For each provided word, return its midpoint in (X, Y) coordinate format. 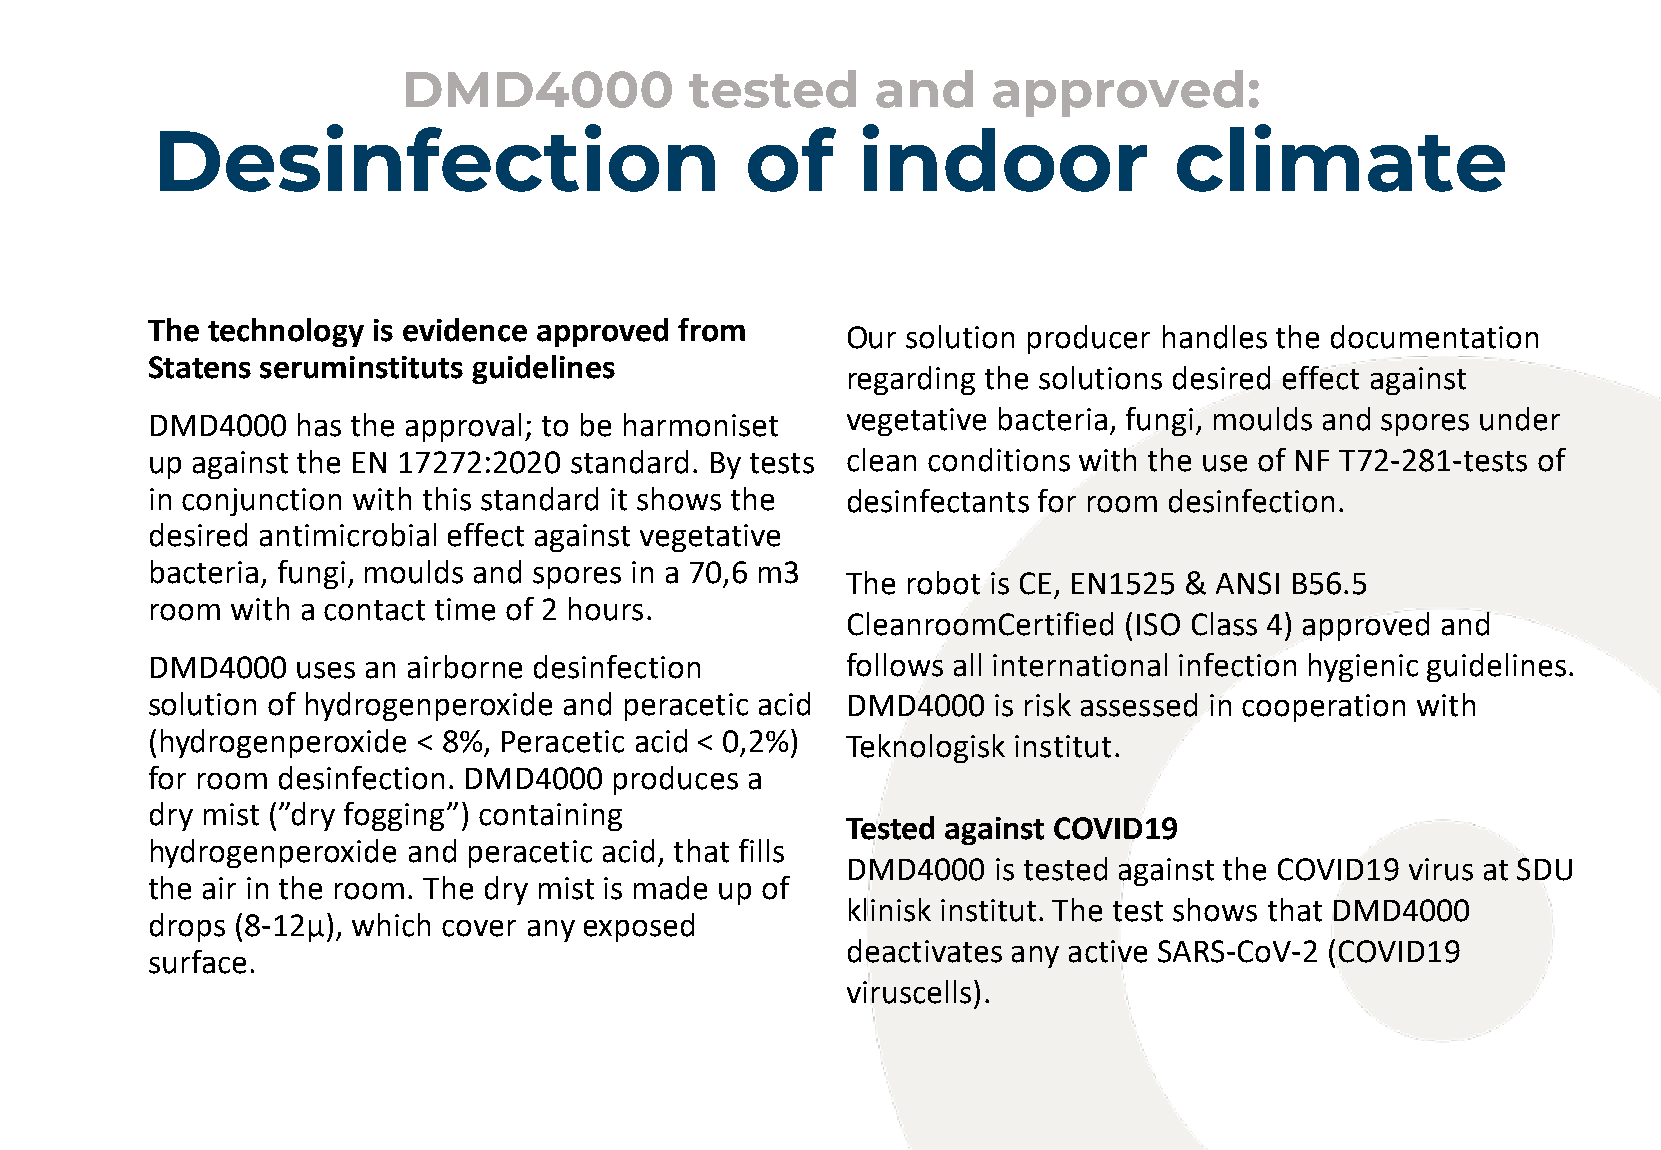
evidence (465, 330)
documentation (1434, 337)
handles (1215, 337)
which (391, 925)
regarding (912, 380)
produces (676, 780)
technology (286, 332)
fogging (394, 816)
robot (944, 583)
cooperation (1323, 708)
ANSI (1247, 583)
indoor (1005, 158)
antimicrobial (348, 535)
